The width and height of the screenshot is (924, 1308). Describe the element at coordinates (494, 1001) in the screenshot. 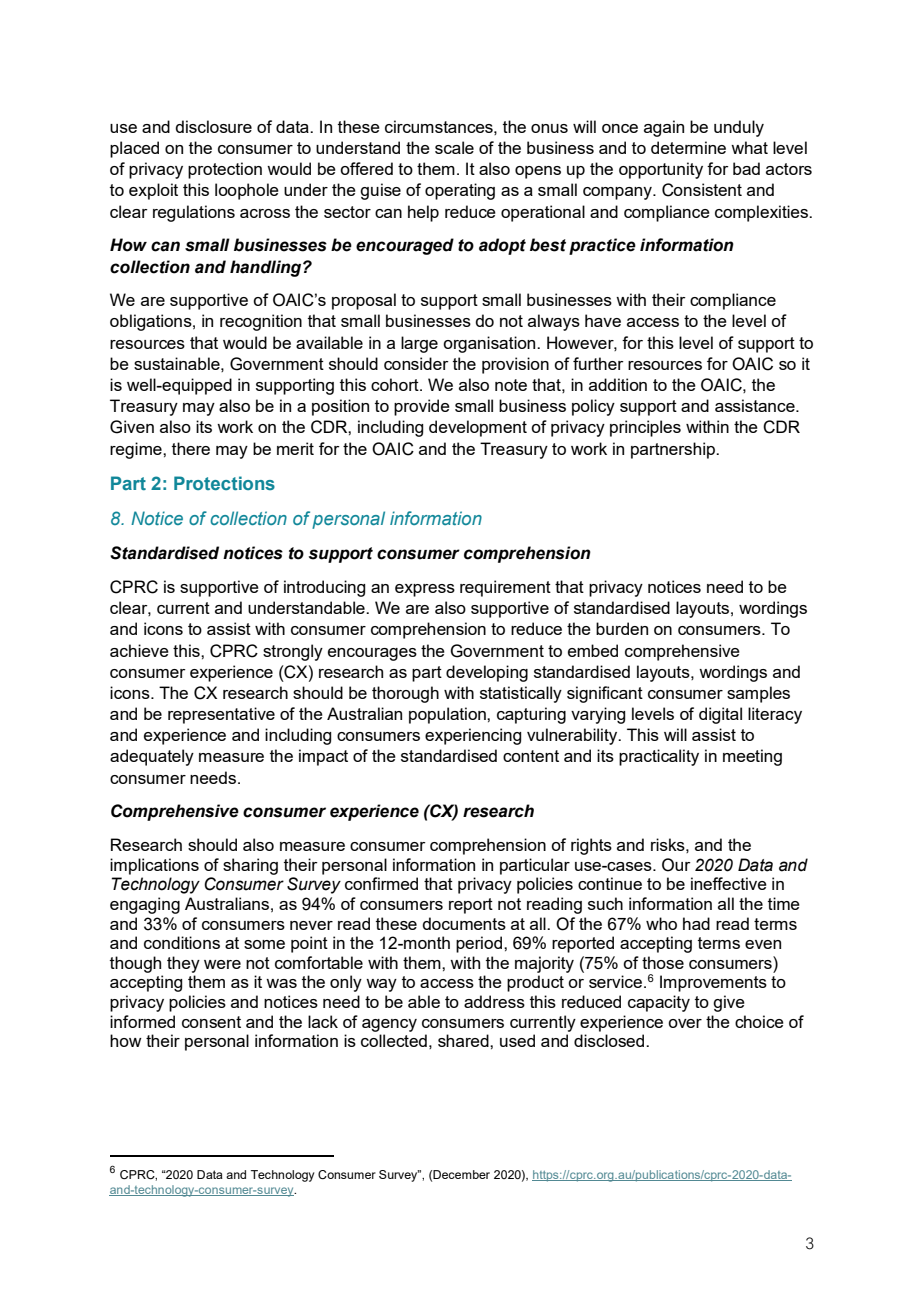

I see `address` at that location.
